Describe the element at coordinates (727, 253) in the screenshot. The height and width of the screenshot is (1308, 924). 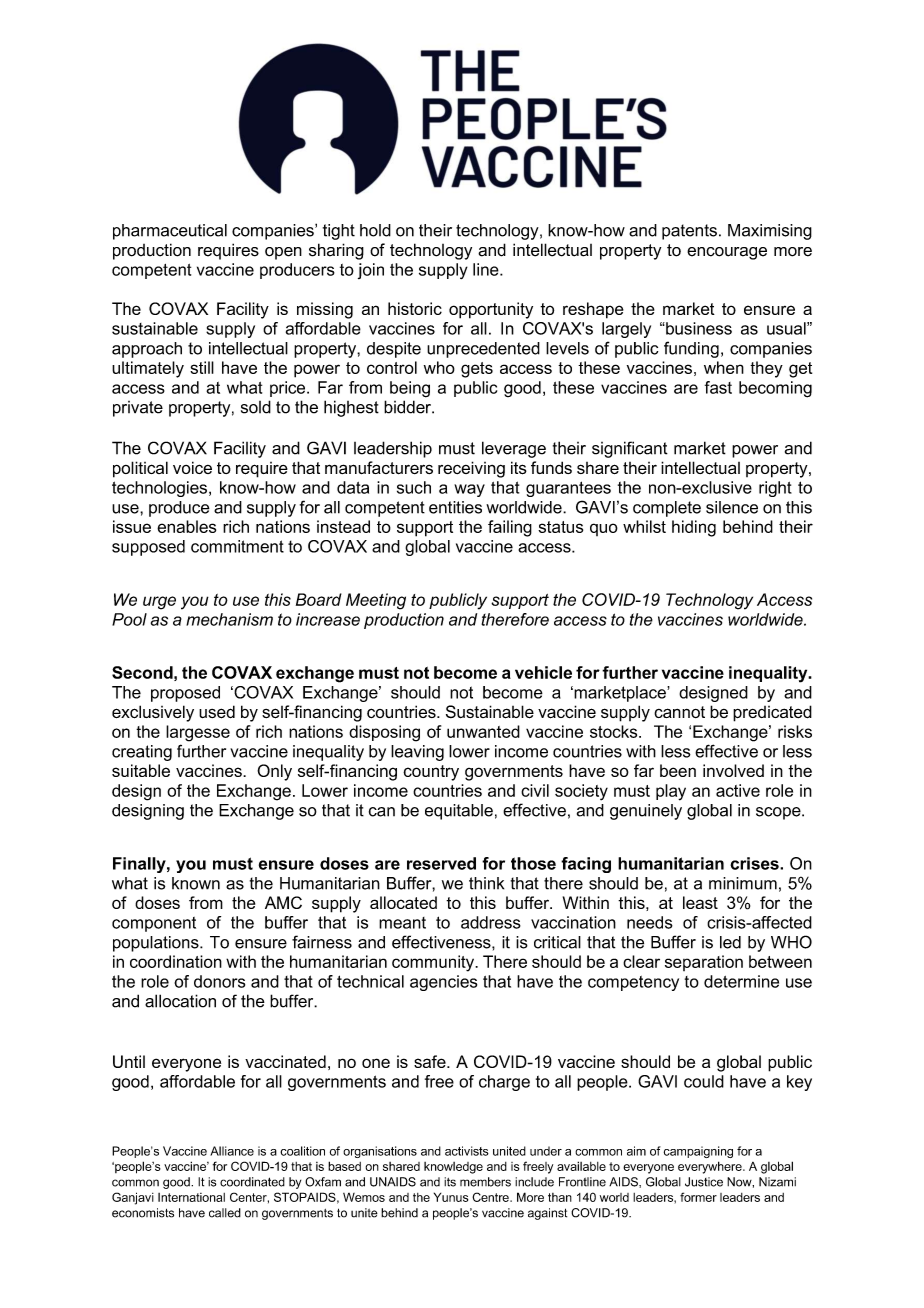
I see `encourage` at that location.
